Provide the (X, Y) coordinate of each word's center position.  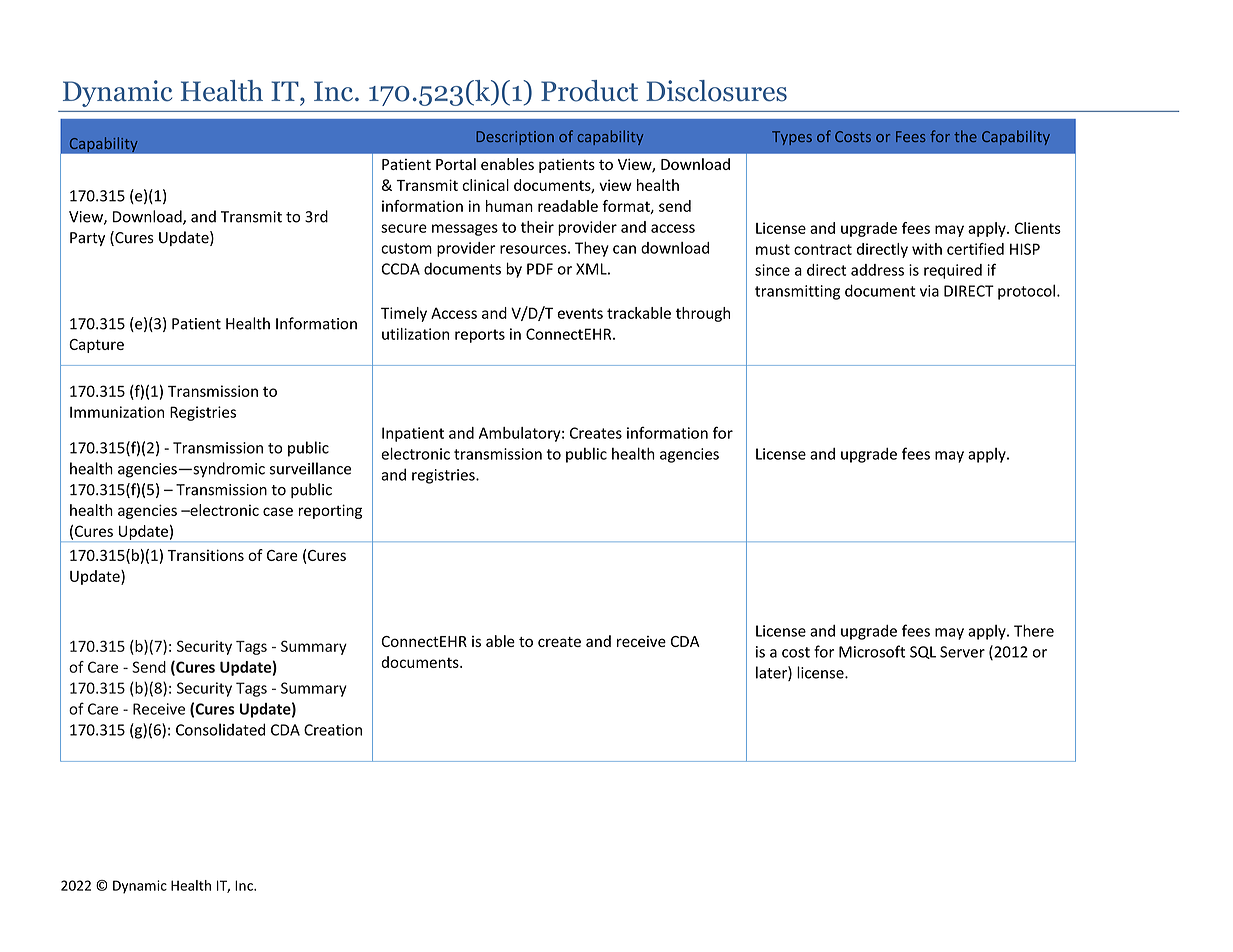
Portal (456, 164)
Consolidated (220, 729)
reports (480, 336)
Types (792, 138)
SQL (923, 652)
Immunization (117, 412)
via (929, 291)
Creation (333, 730)
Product (589, 91)
